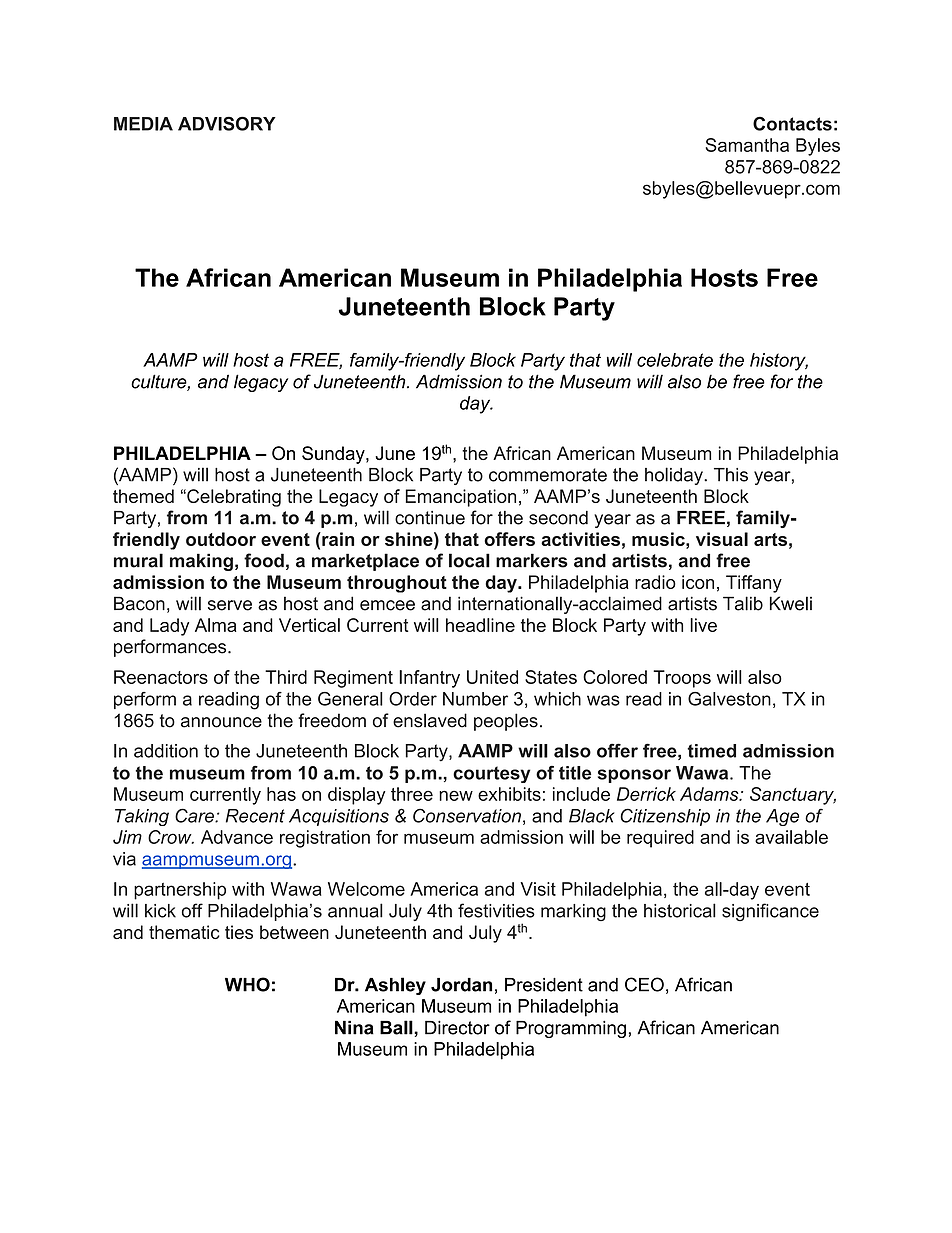 The height and width of the image is (1233, 952). What do you see at coordinates (247, 984) in the image?
I see `WHO` at bounding box center [247, 984].
